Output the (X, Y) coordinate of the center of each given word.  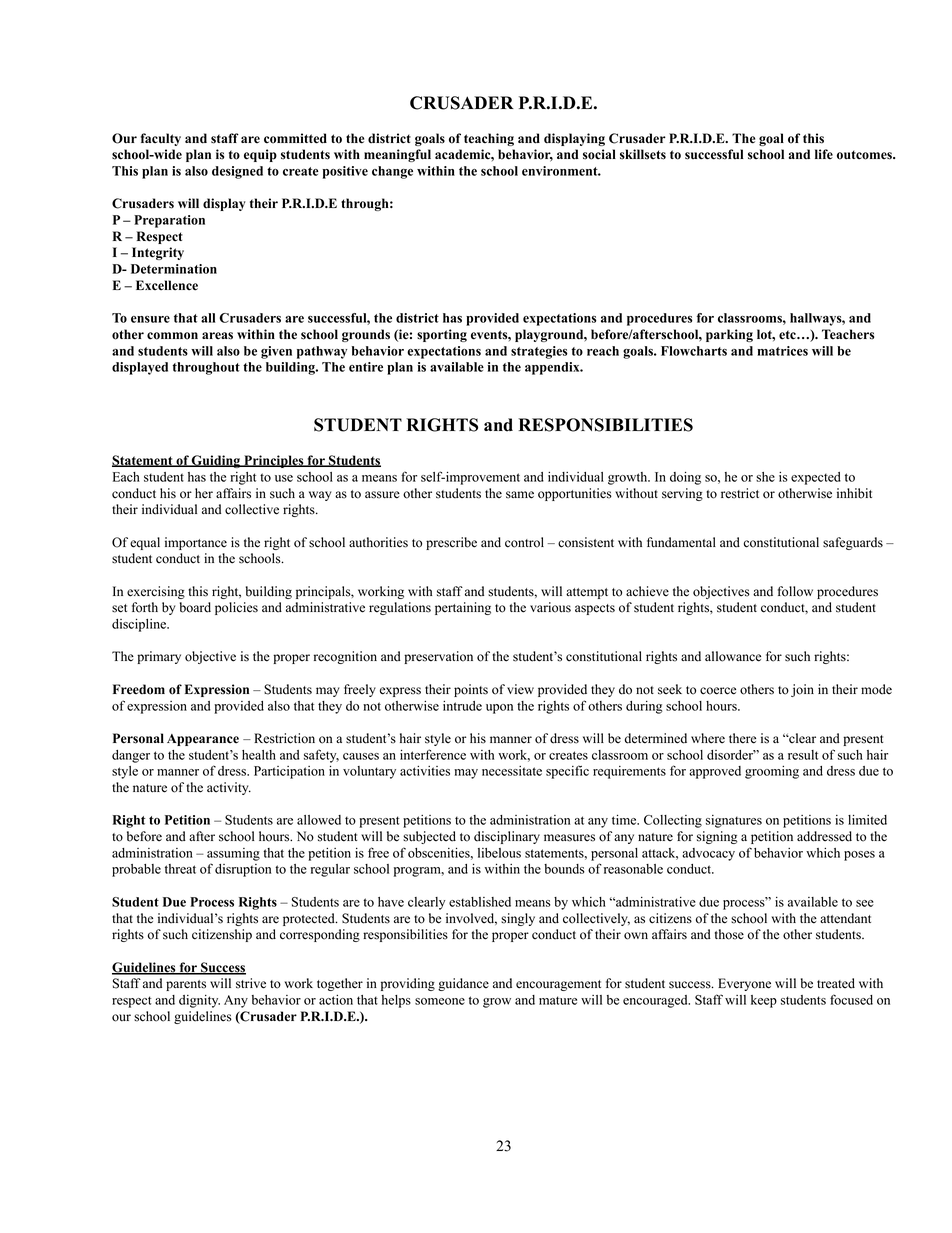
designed (237, 172)
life (824, 154)
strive (251, 983)
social (599, 154)
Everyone (744, 984)
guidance (463, 984)
